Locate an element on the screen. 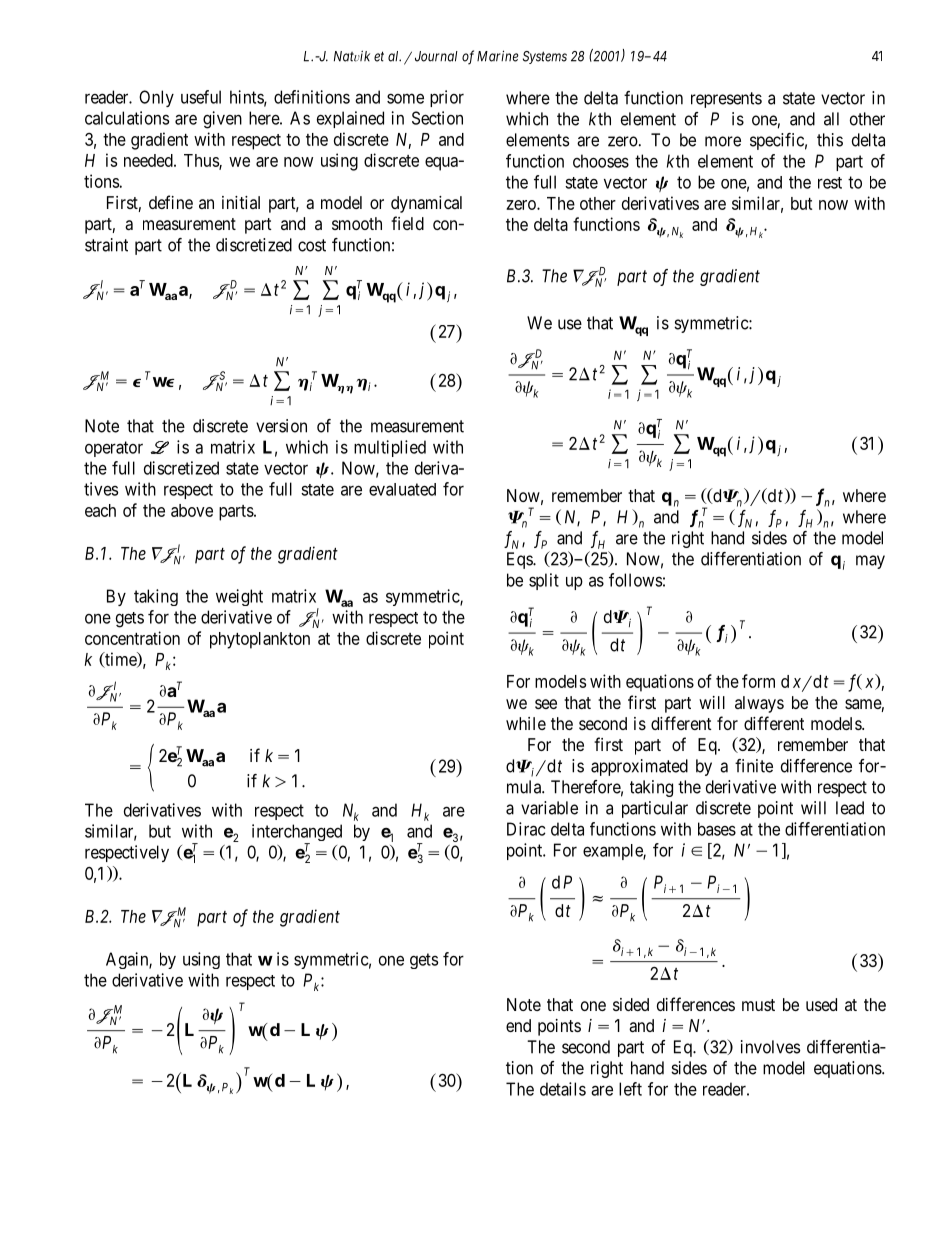  details is located at coordinates (563, 1089).
